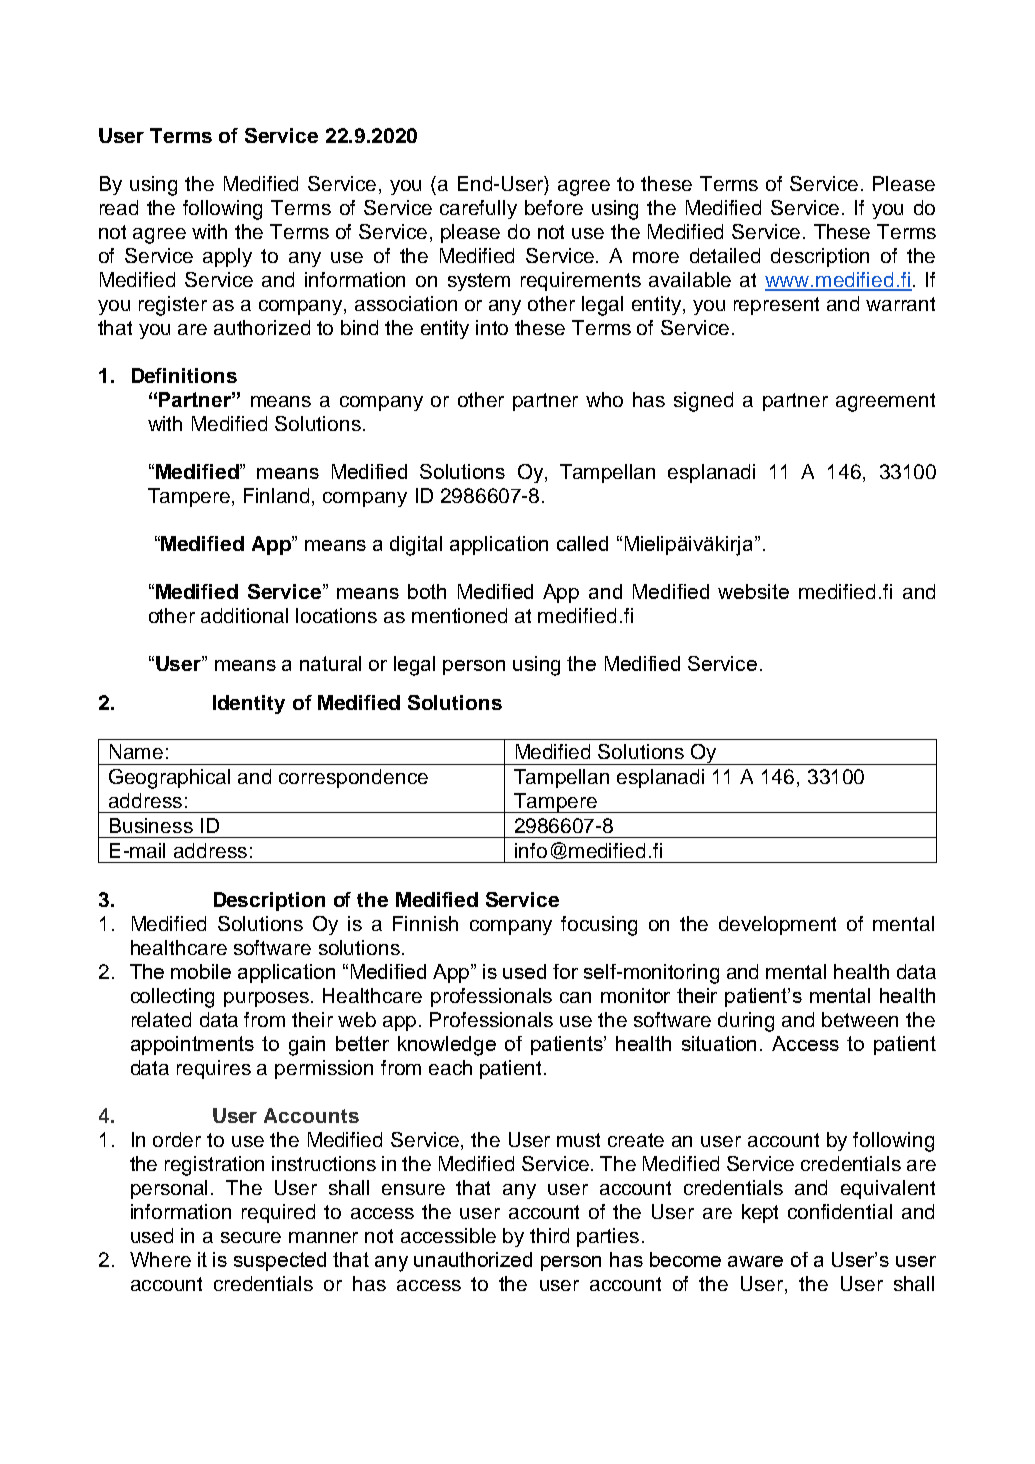  I want to click on apply, so click(227, 257).
